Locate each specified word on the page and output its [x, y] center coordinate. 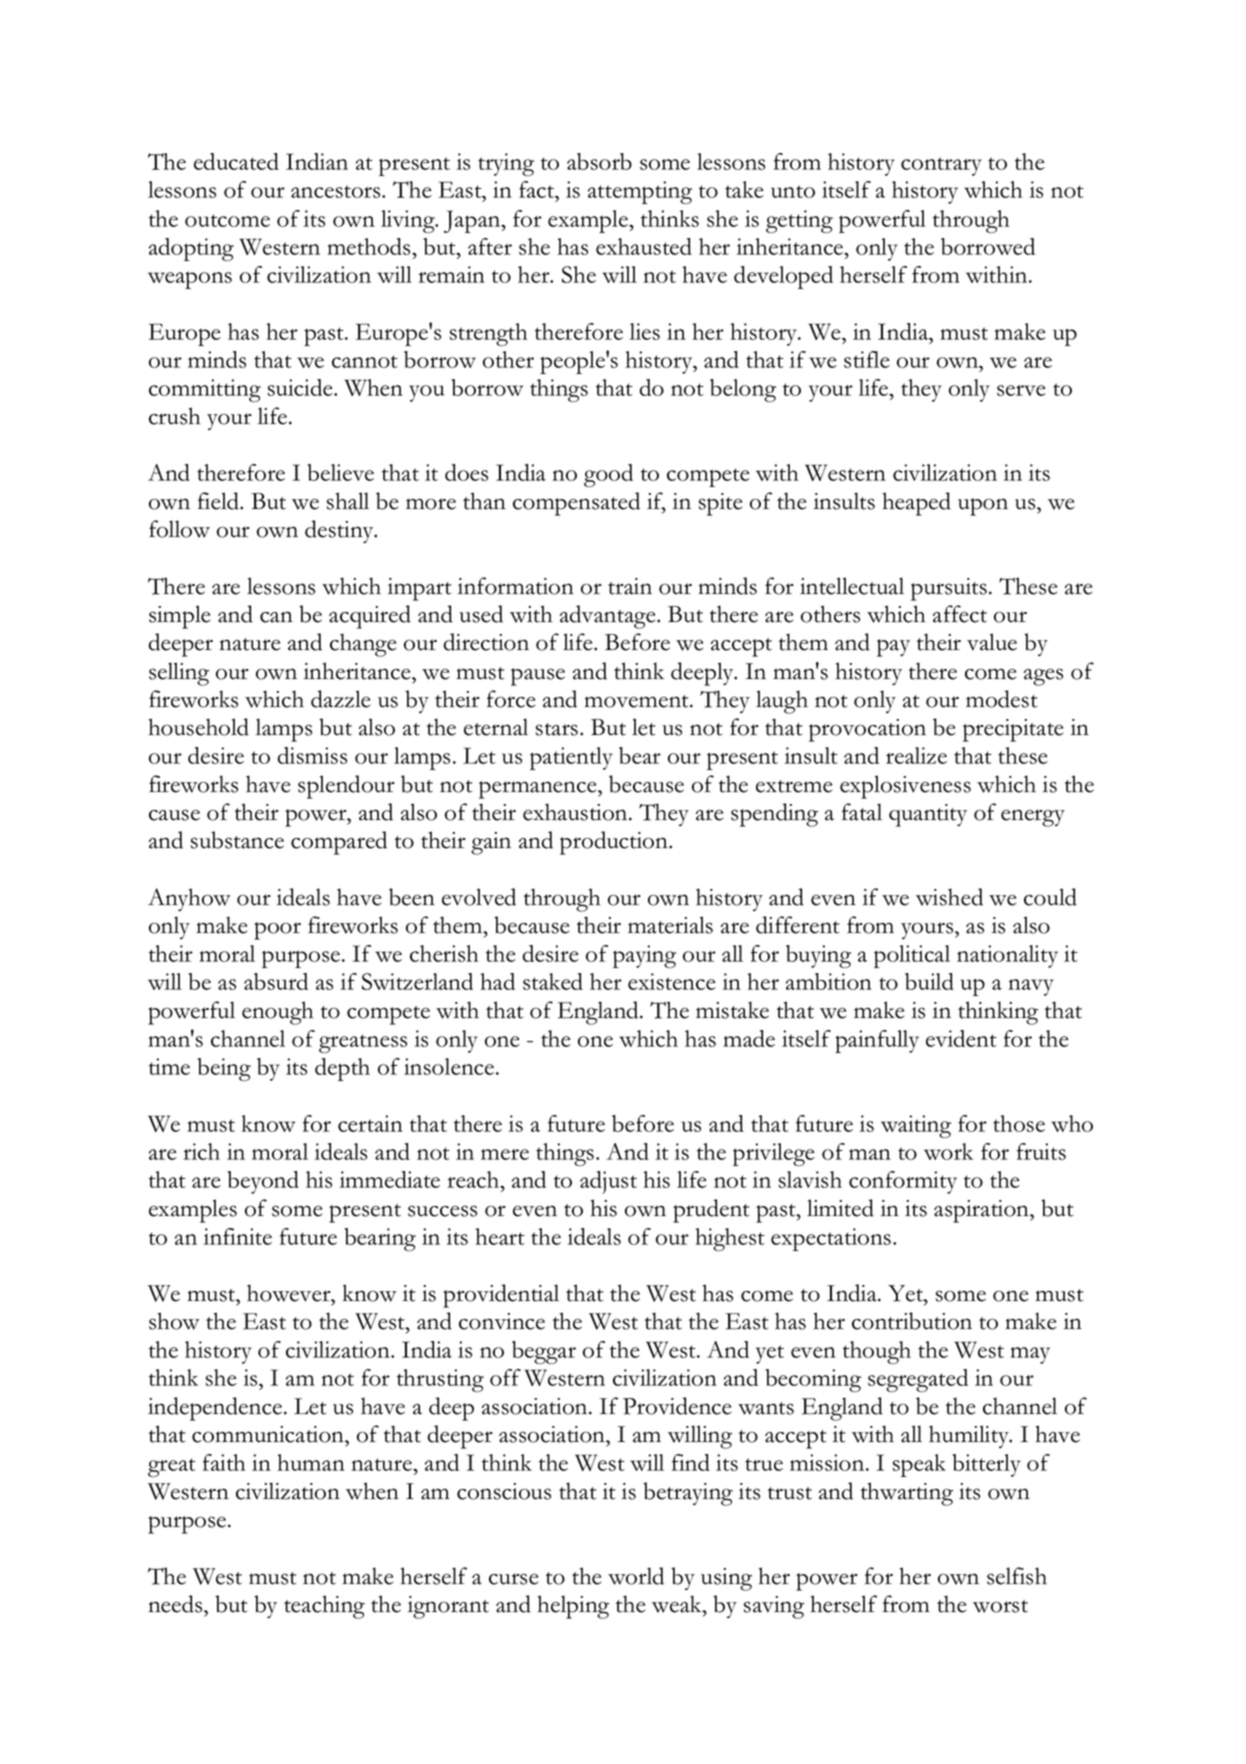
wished [949, 897]
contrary [941, 166]
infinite [238, 1236]
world [636, 1576]
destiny [340, 531]
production [615, 843]
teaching [324, 1607]
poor [277, 931]
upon [983, 507]
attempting [640, 192]
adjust [608, 1182]
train [630, 586]
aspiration [982, 1211]
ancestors [337, 191]
